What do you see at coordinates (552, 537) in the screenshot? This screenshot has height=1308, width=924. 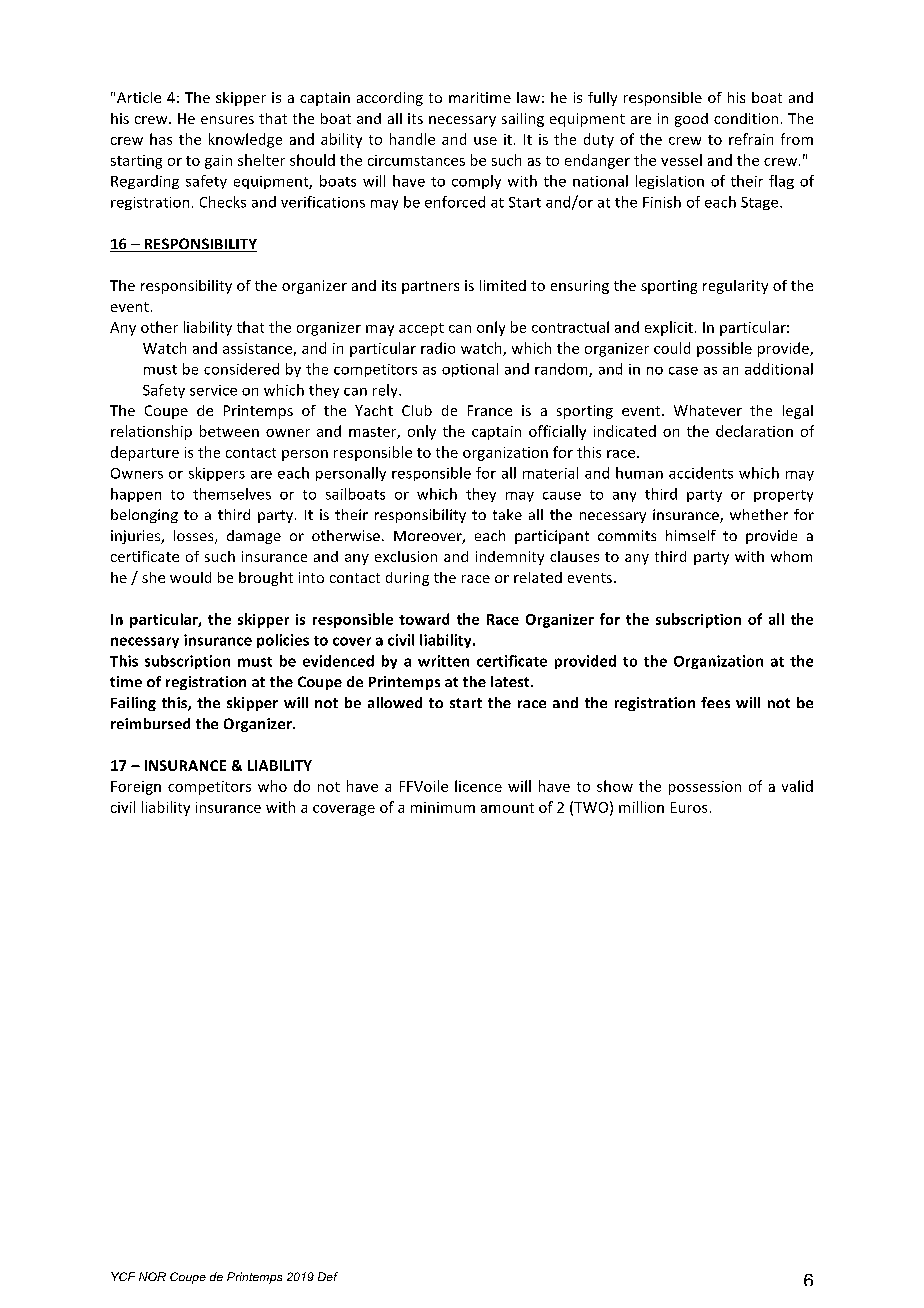 I see `participant` at bounding box center [552, 537].
